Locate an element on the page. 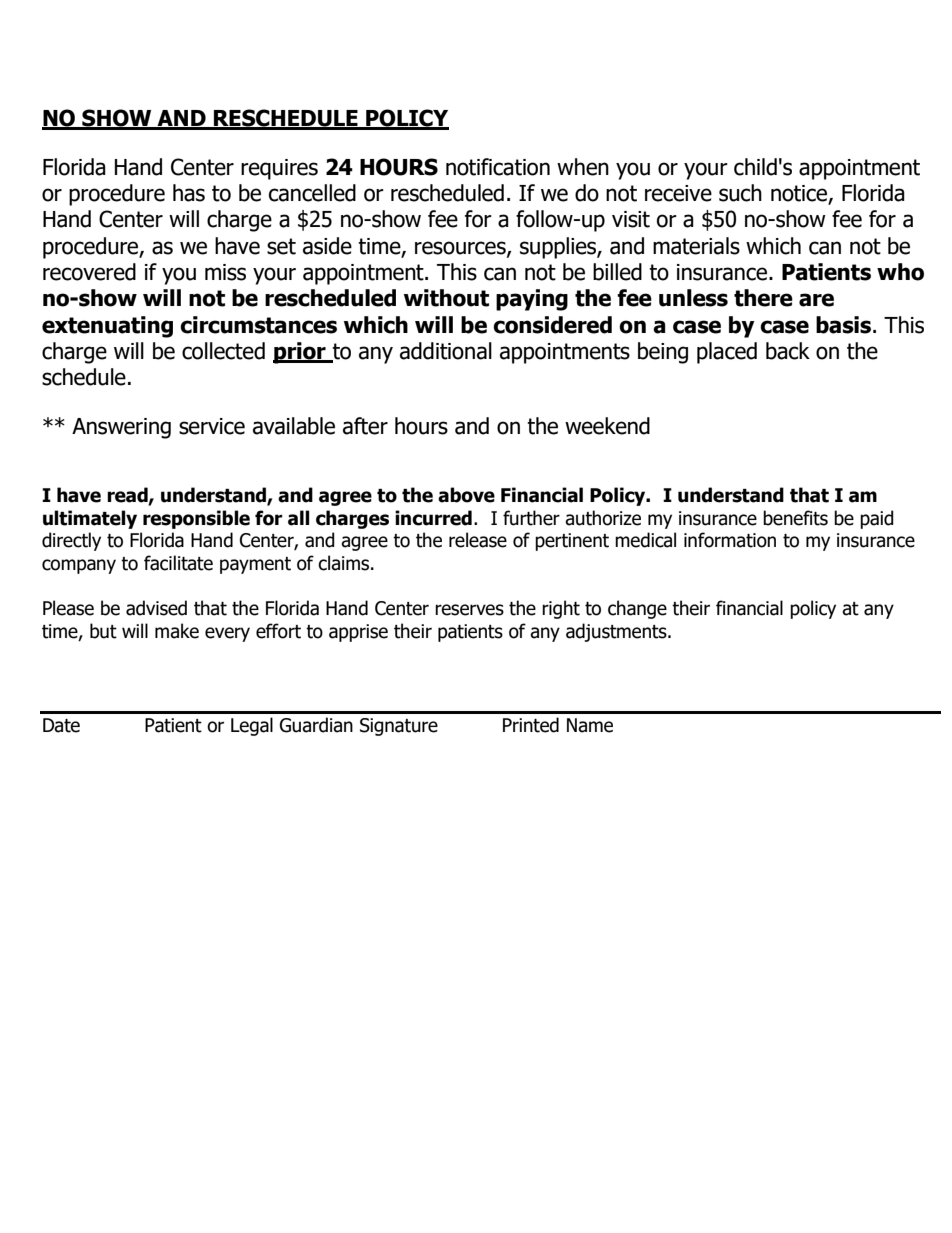 The width and height of the page is (952, 1233). Name is located at coordinates (590, 725).
